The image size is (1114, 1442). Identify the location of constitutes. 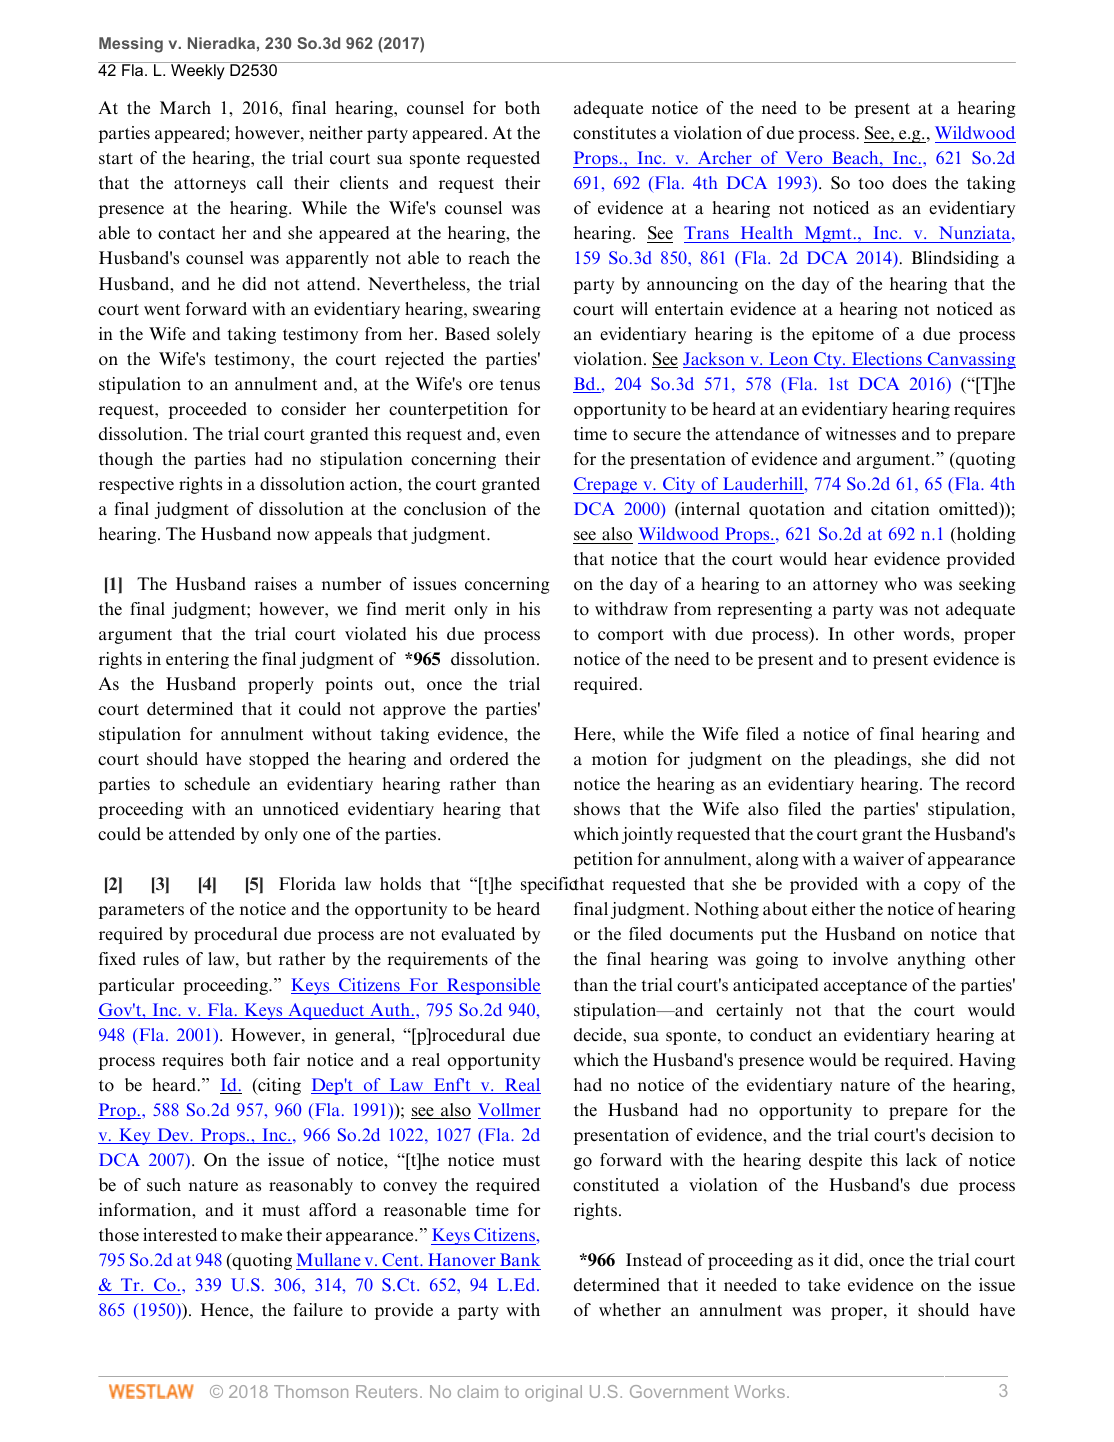
(614, 133).
